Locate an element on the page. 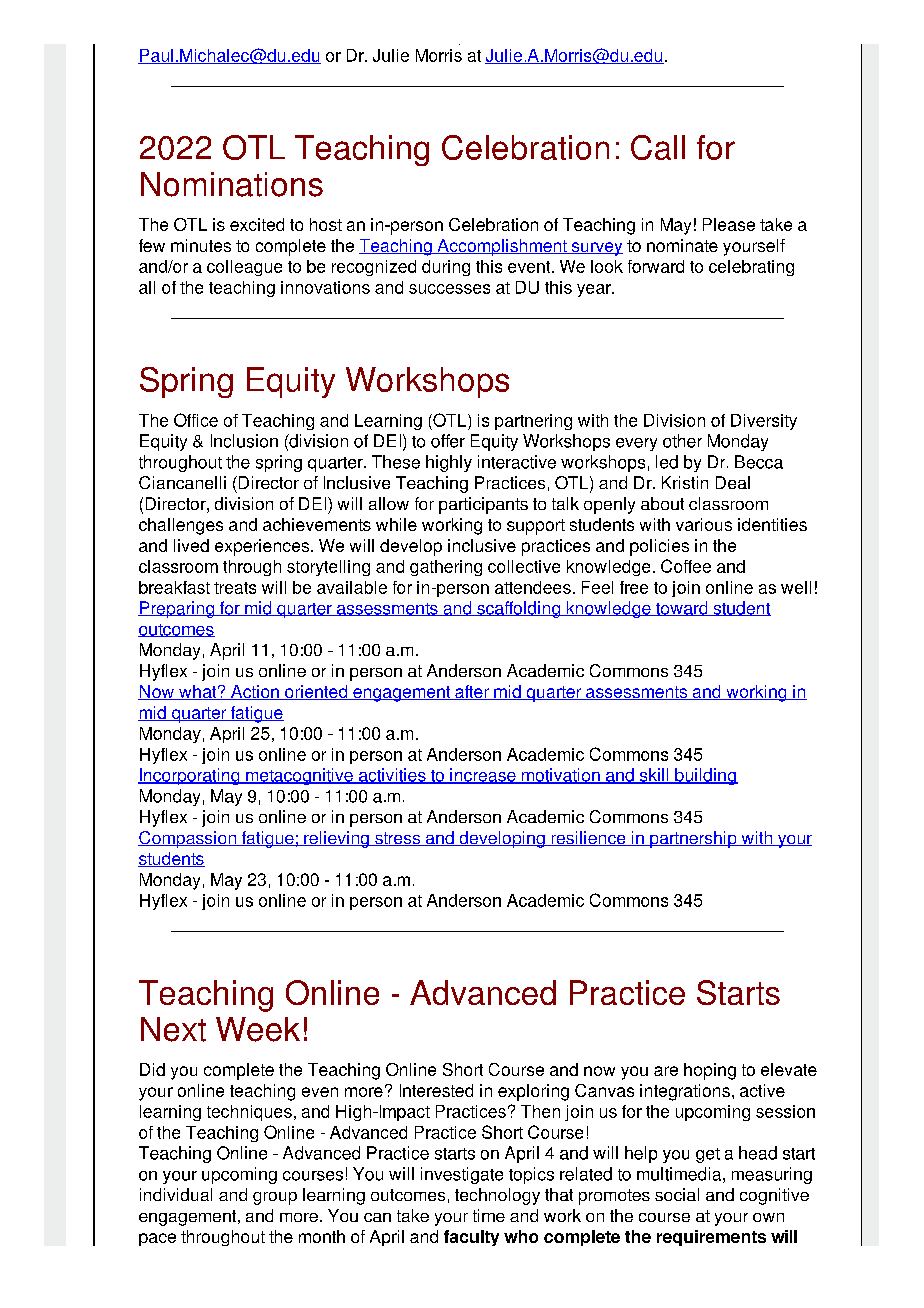 Image resolution: width=924 pixels, height=1308 pixels. Action is located at coordinates (255, 692).
